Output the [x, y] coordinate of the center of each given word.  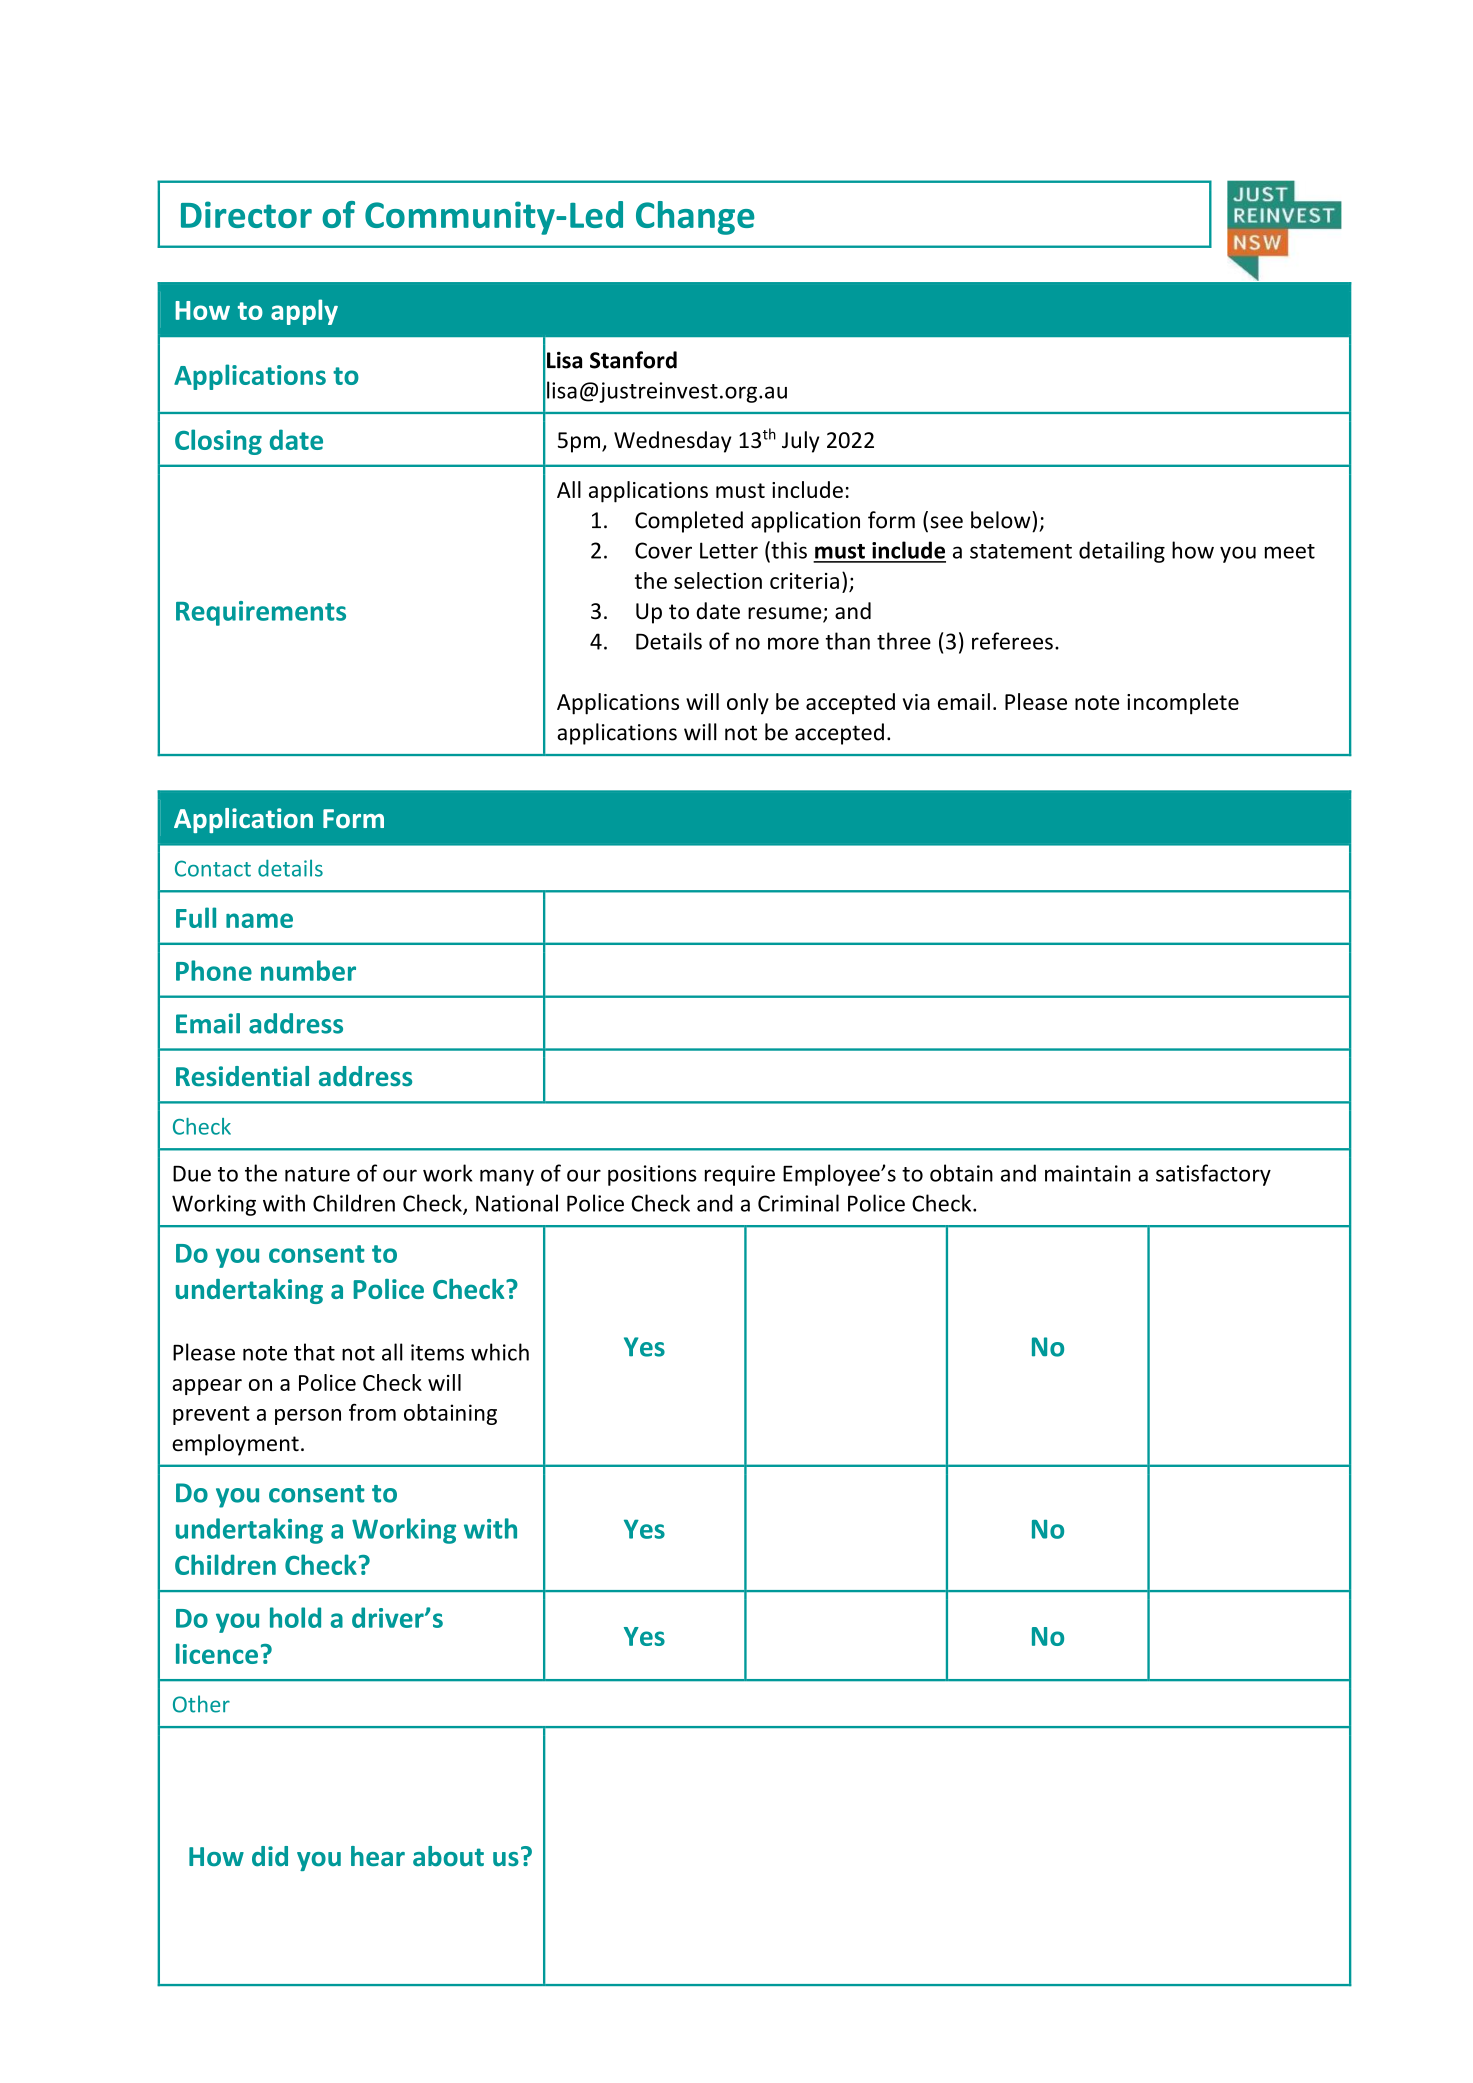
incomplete [1183, 704]
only [748, 704]
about [448, 1856]
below [1002, 520]
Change [695, 218]
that [314, 1352]
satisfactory [1213, 1175]
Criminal [798, 1203]
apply [304, 312]
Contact [213, 868]
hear [378, 1856]
